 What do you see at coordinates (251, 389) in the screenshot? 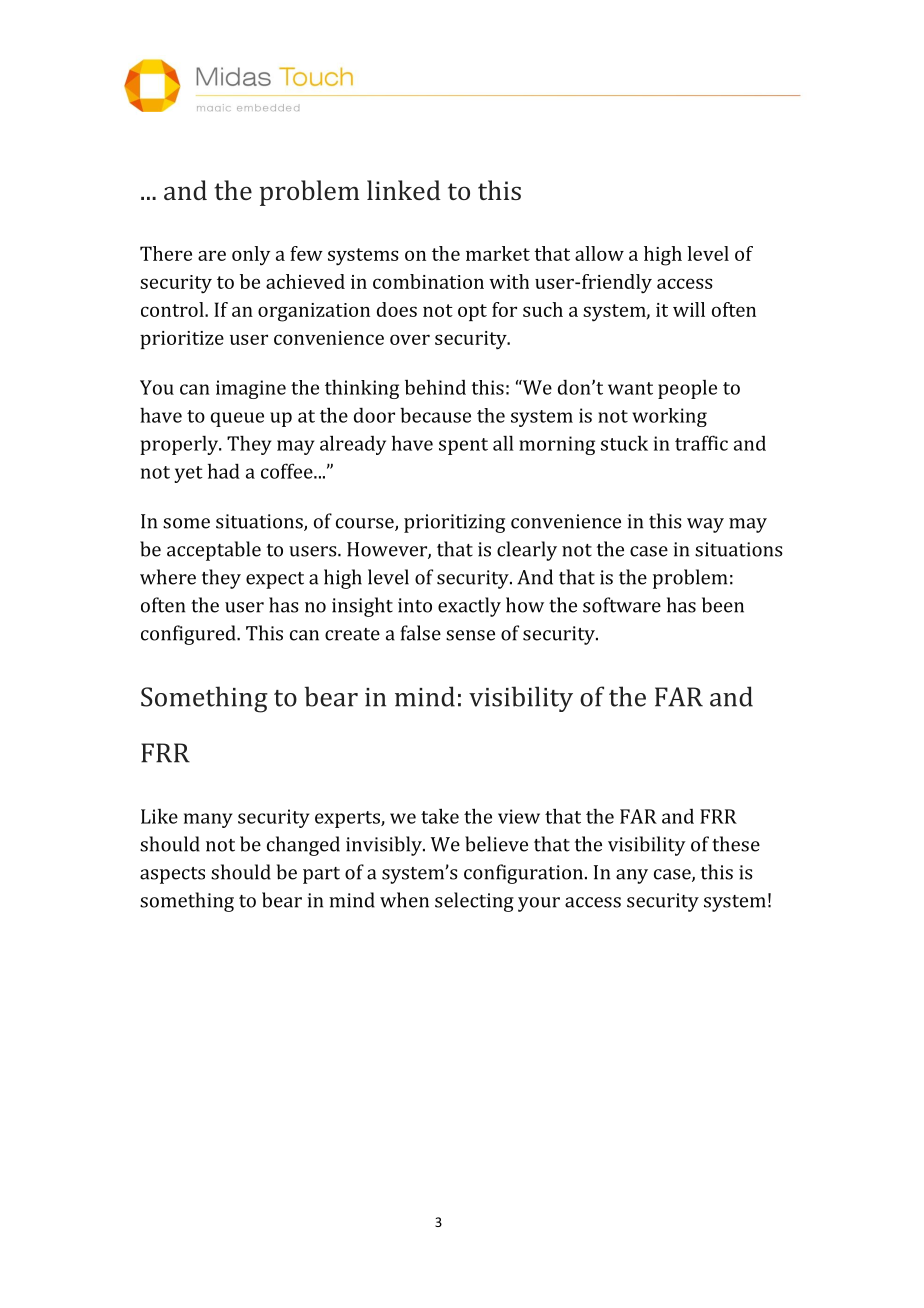
I see `imagine` at bounding box center [251, 389].
